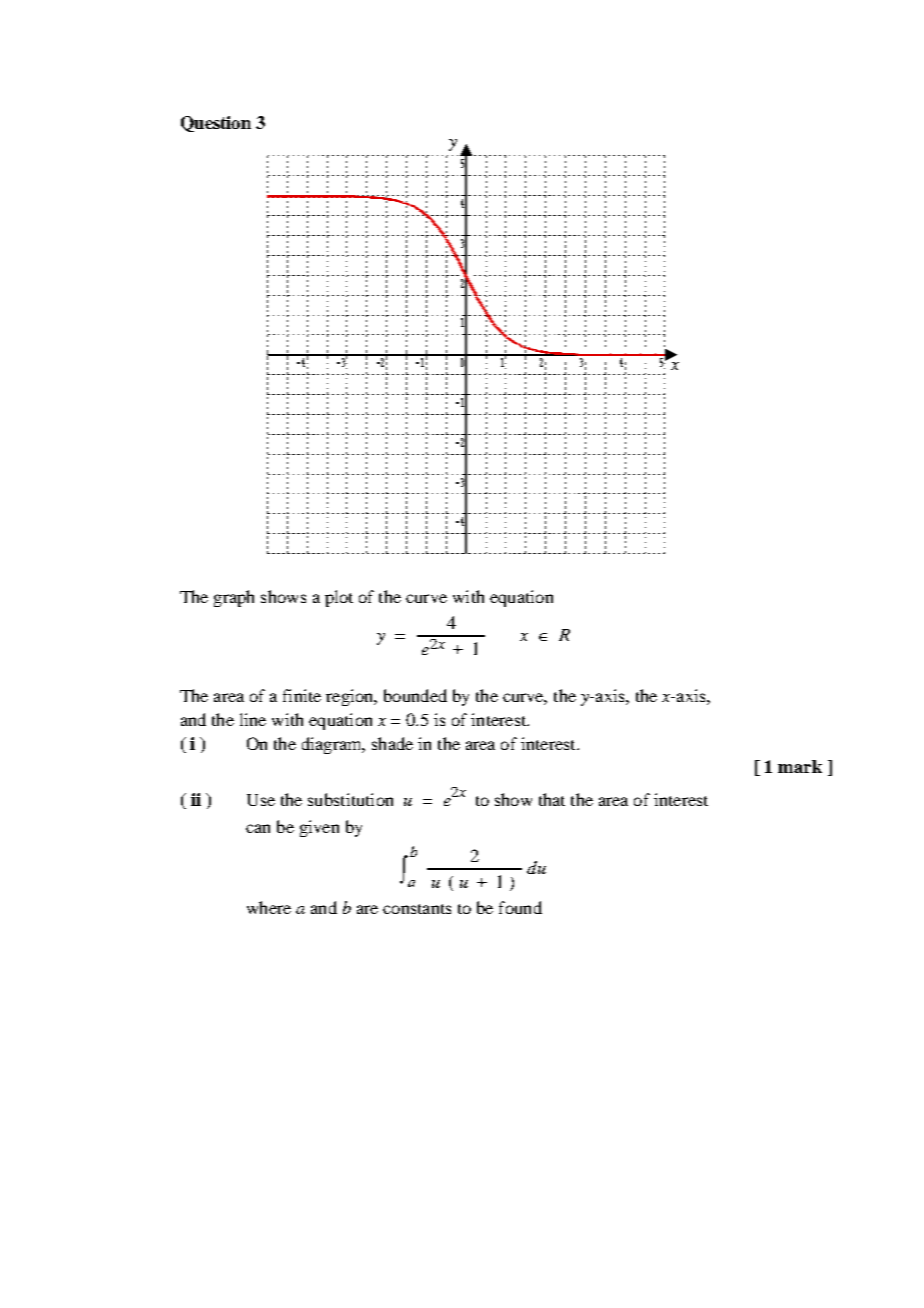 The width and height of the document is (924, 1308). Describe the element at coordinates (339, 598) in the document. I see `plot` at that location.
